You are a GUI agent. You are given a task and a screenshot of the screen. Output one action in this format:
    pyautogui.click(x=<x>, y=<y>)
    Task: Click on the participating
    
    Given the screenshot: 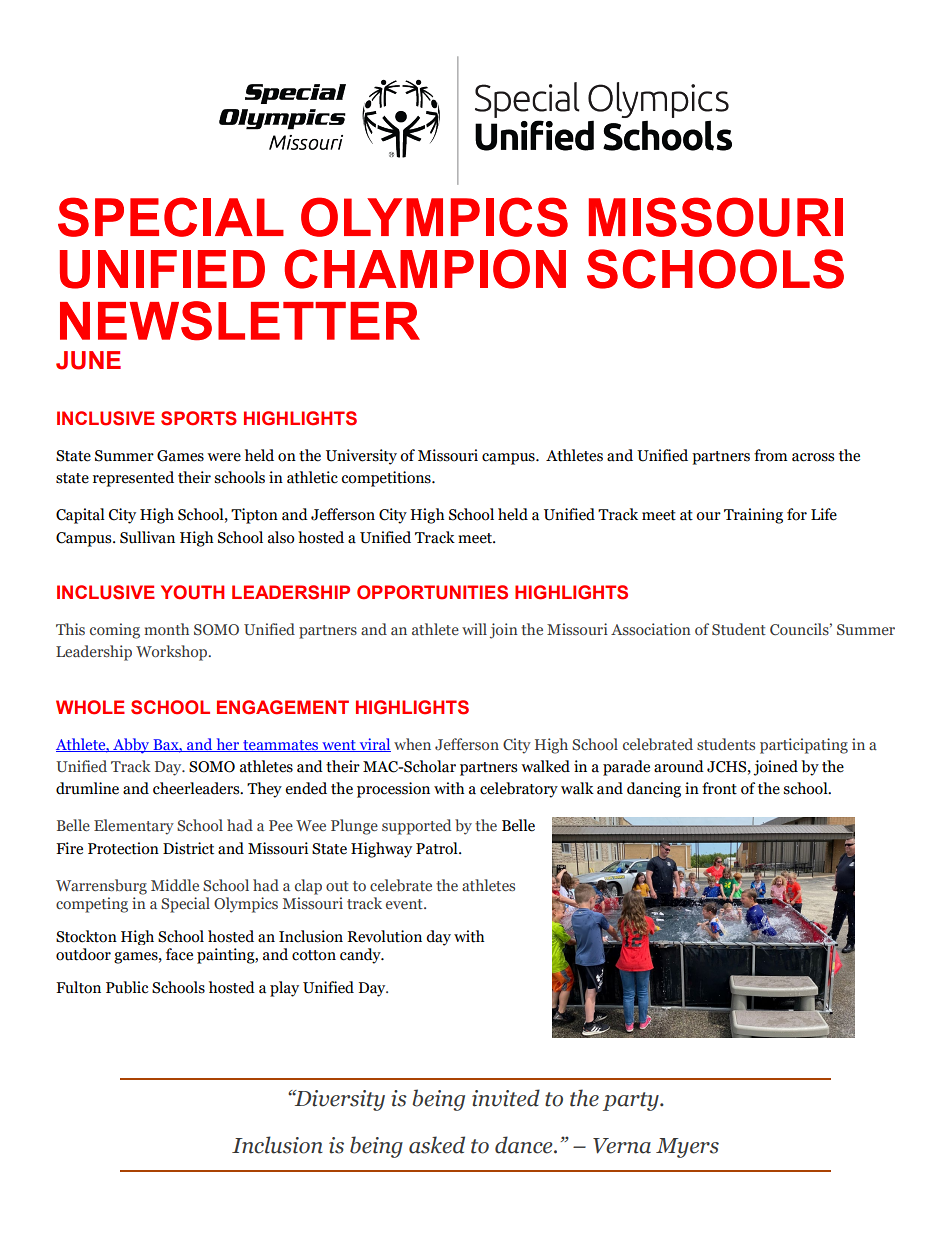 What is the action you would take?
    pyautogui.click(x=804, y=746)
